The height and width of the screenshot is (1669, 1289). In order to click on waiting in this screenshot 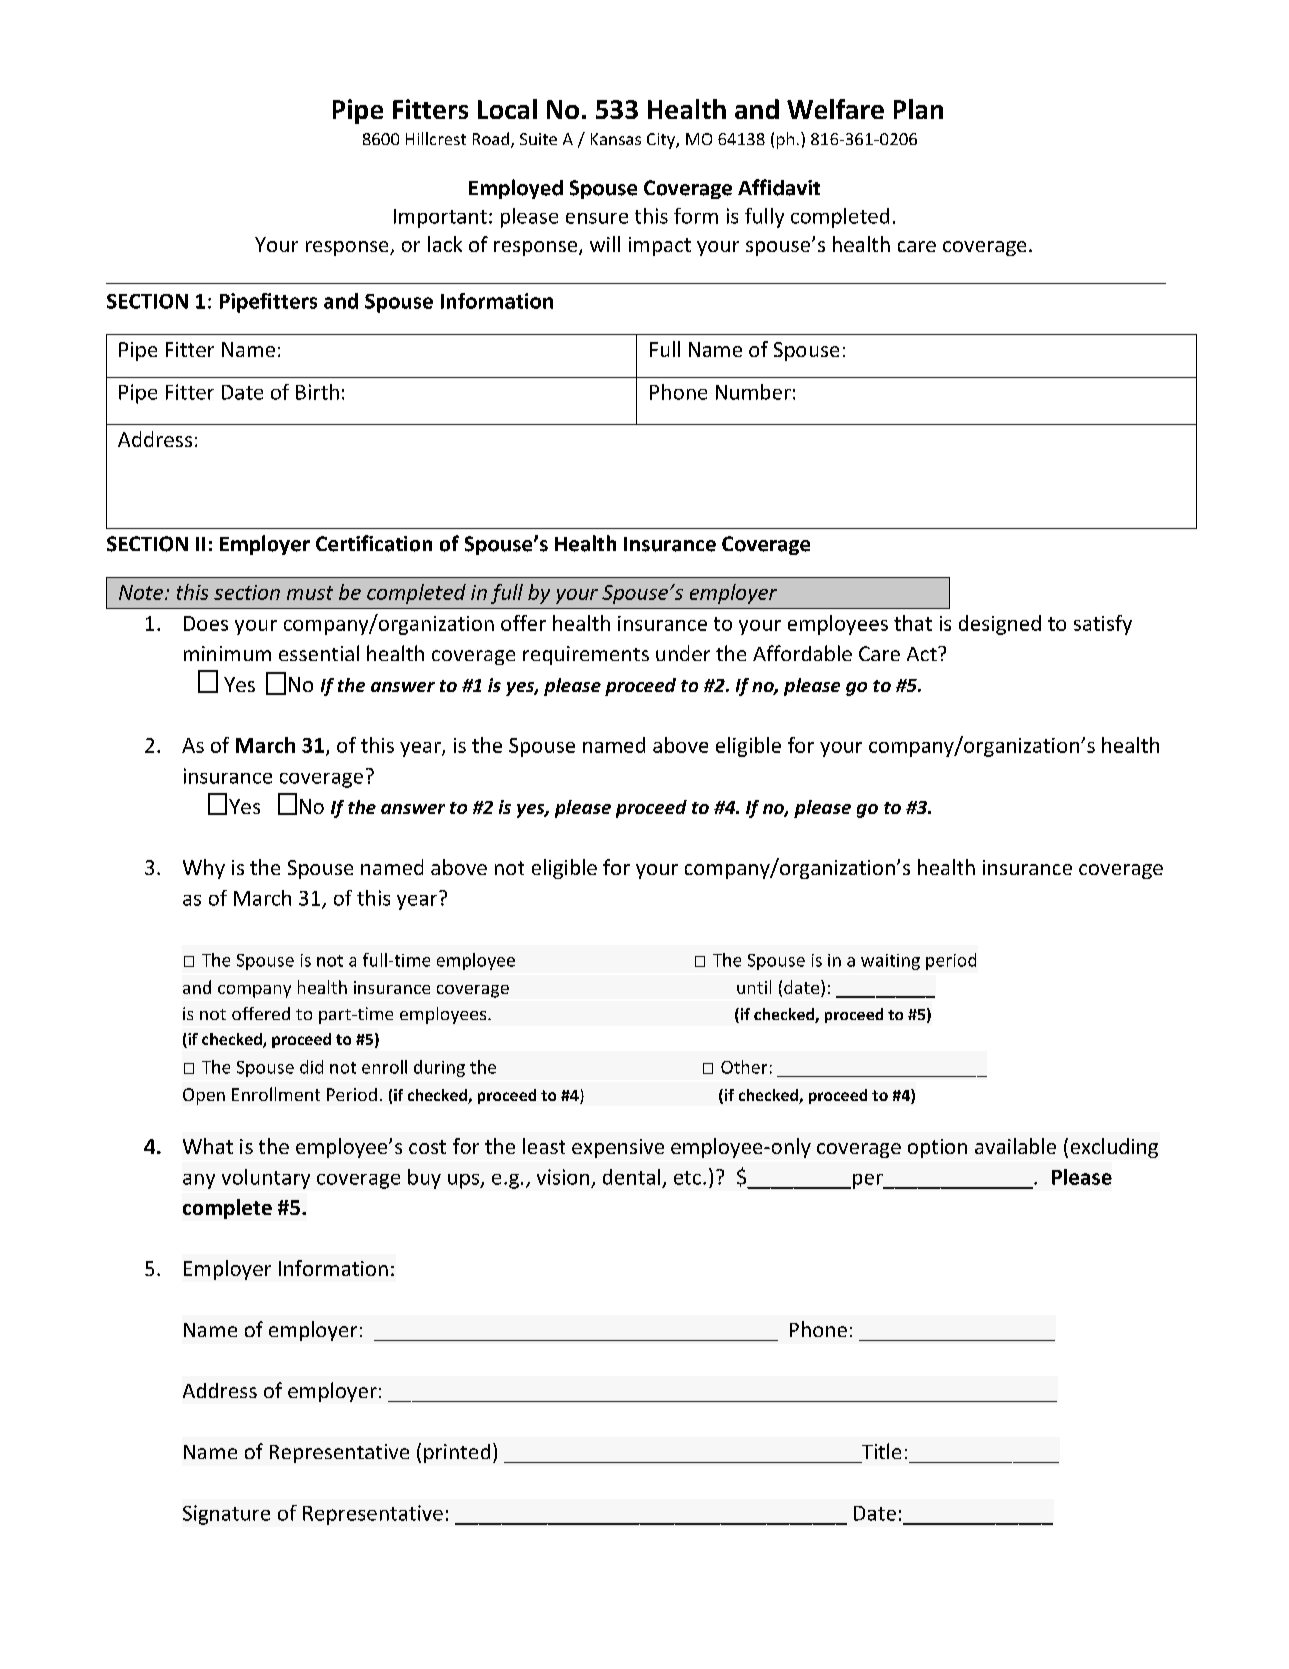, I will do `click(890, 962)`.
